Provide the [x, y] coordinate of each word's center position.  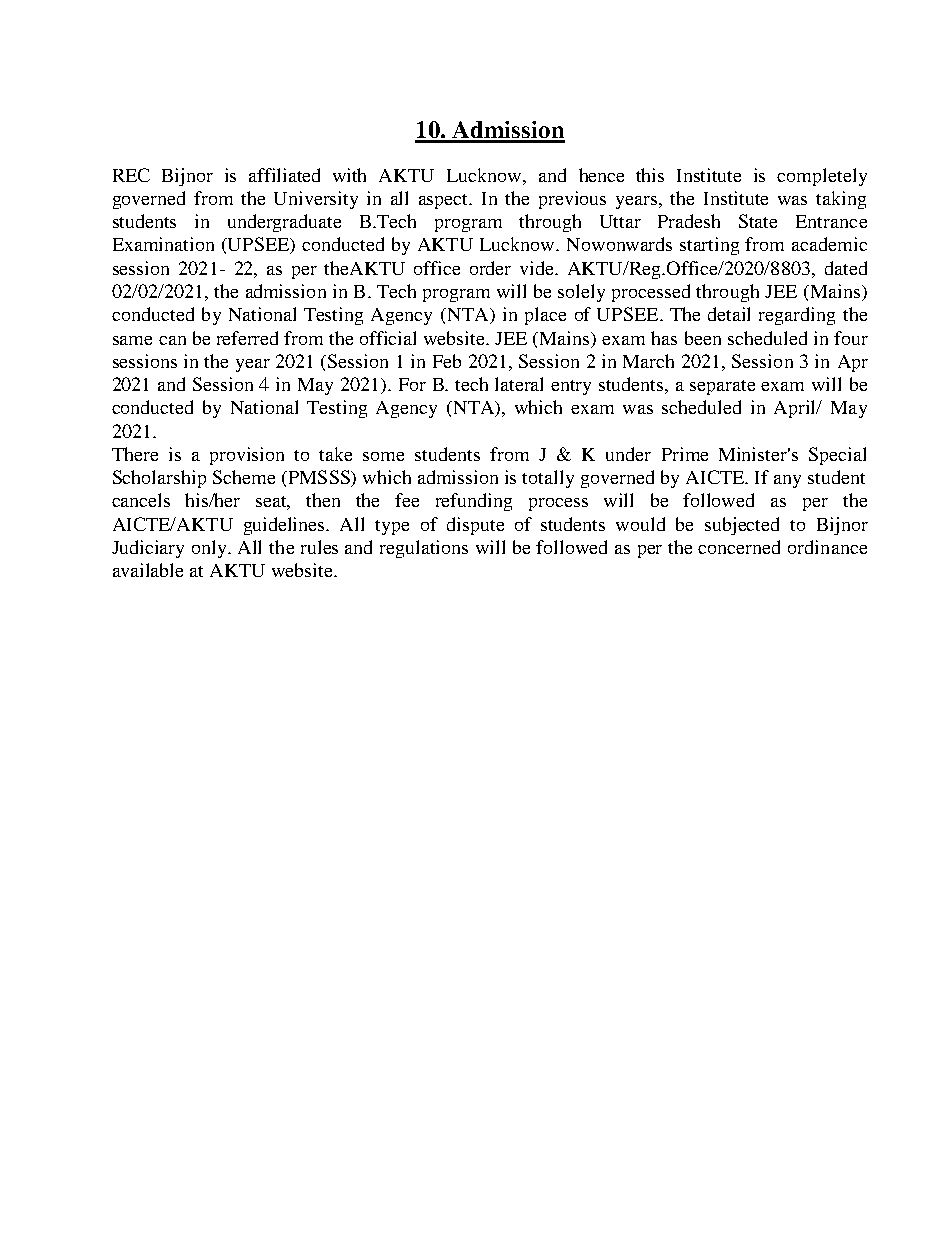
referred [247, 338]
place [545, 316]
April [796, 409]
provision [247, 456]
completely [822, 177]
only [211, 549]
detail [729, 314]
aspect [445, 201]
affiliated [284, 175]
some [383, 456]
